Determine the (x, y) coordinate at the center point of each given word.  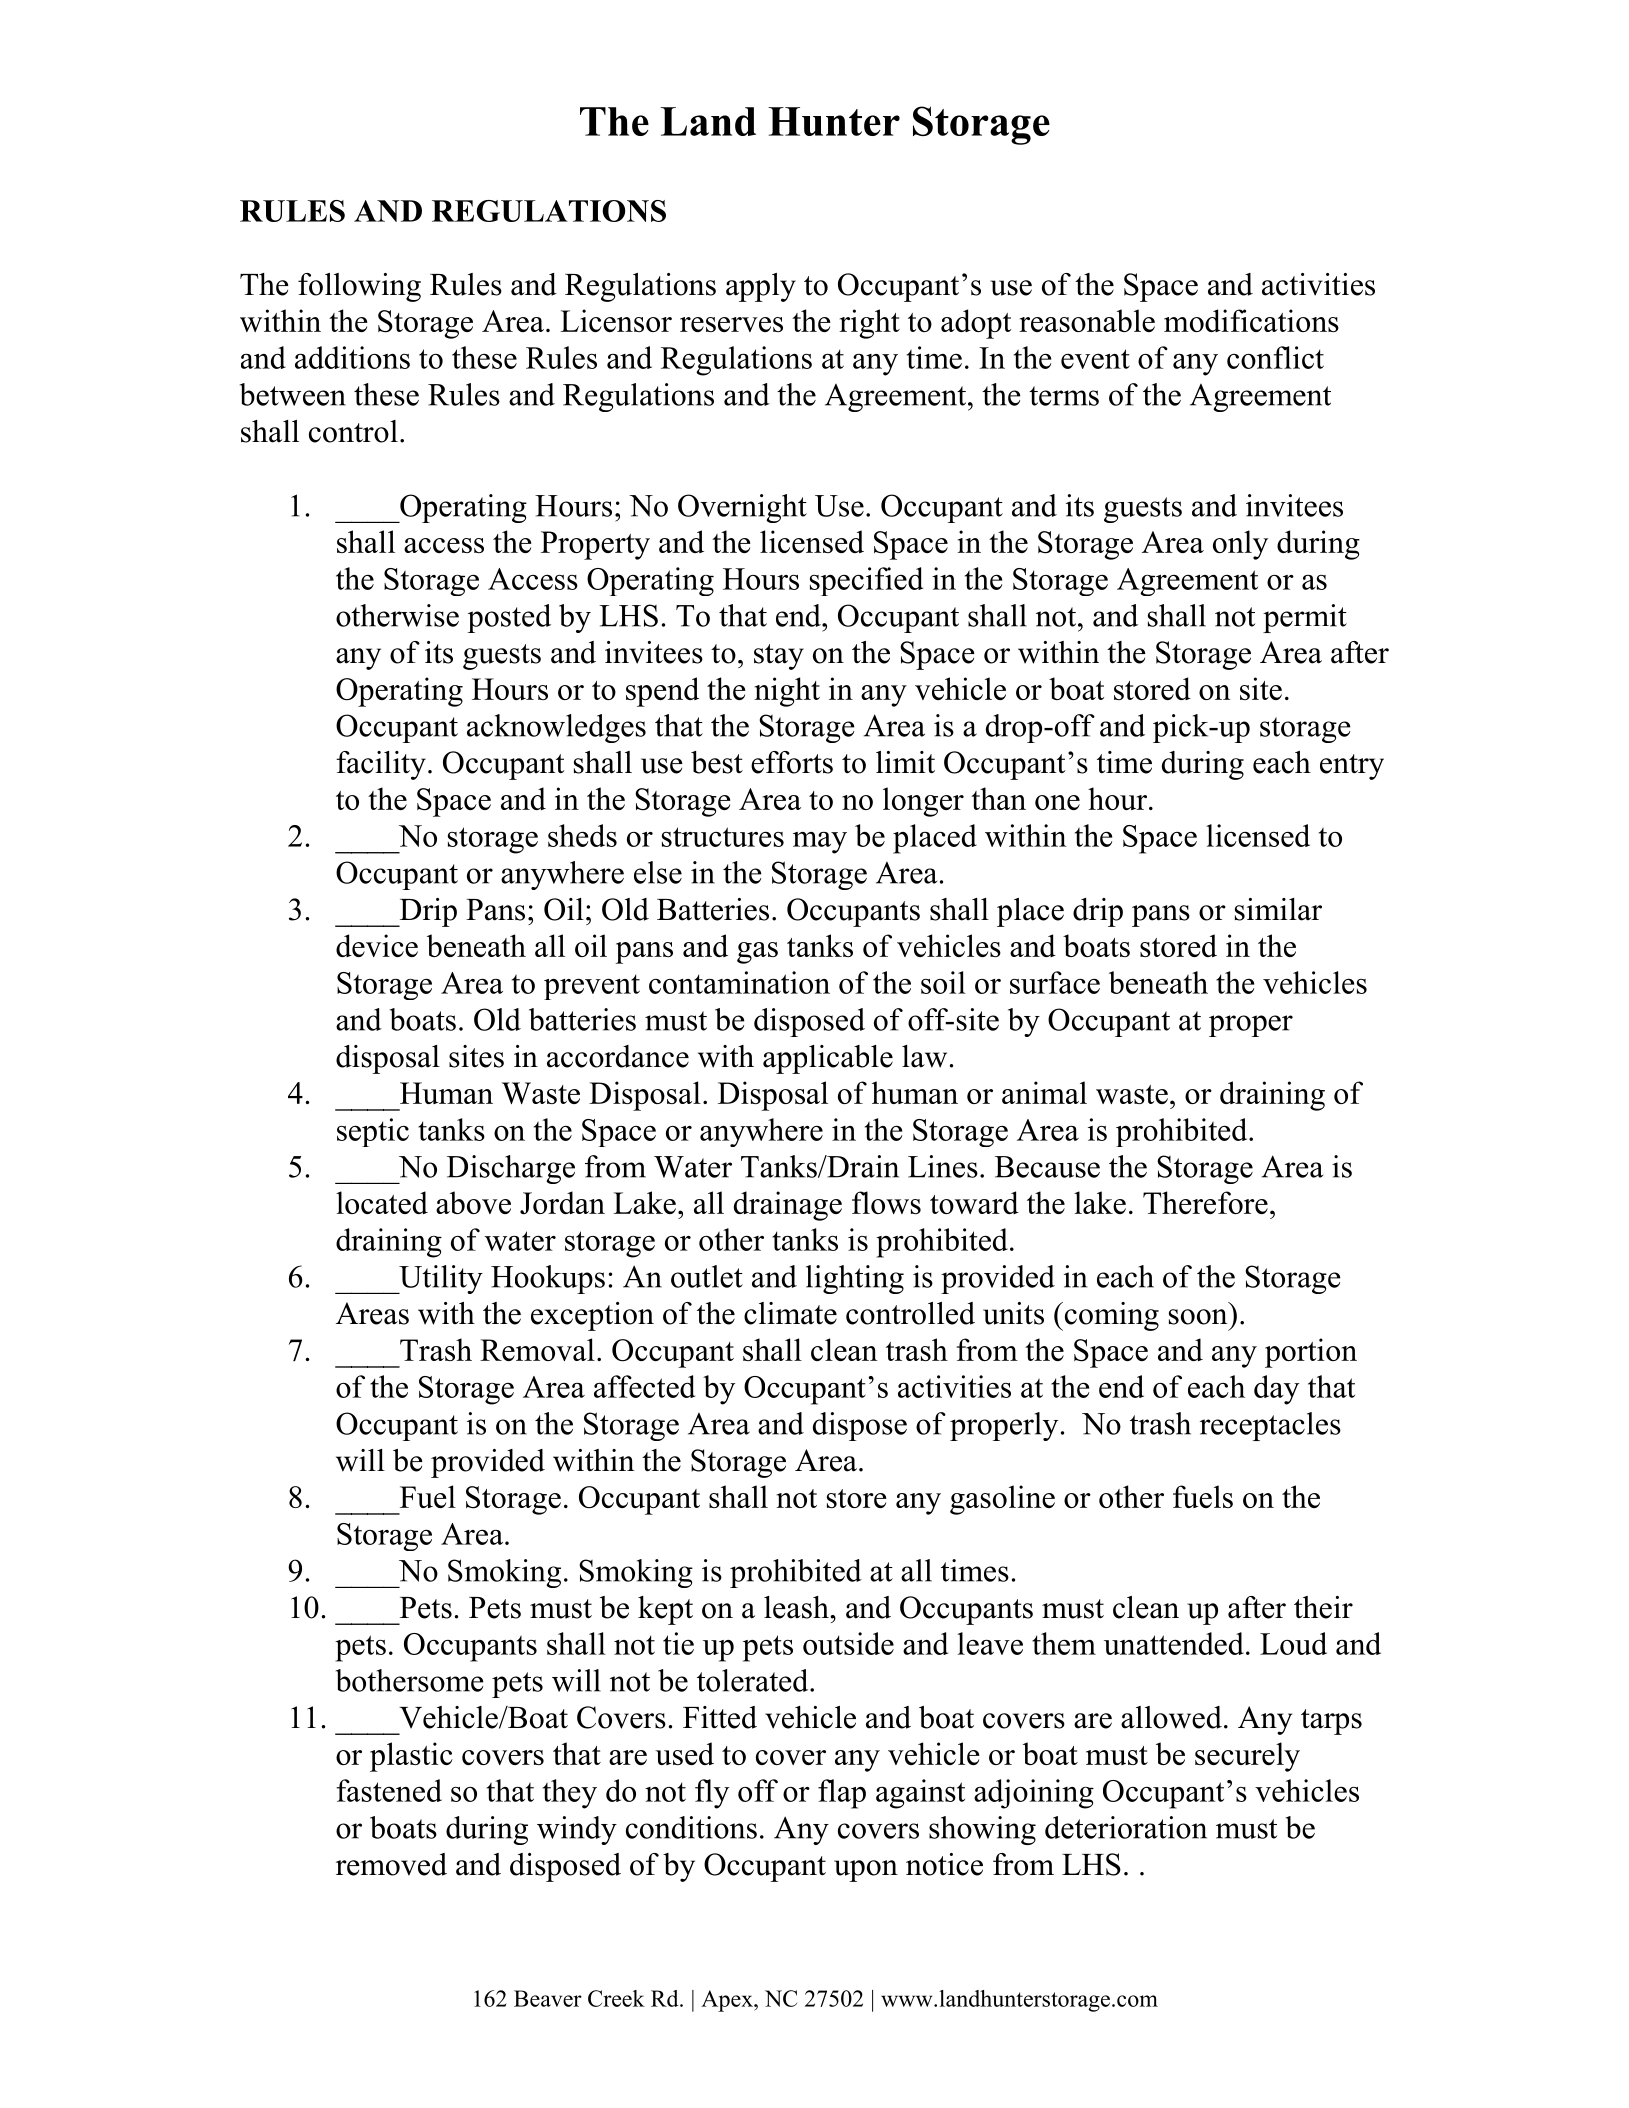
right (869, 324)
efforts (792, 762)
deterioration (1126, 1827)
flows (886, 1202)
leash (797, 1607)
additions (352, 357)
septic (373, 1132)
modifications (1251, 320)
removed (391, 1864)
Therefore (1205, 1202)
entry (1352, 767)
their (1323, 1607)
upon (866, 1871)
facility (381, 765)
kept (665, 1610)
